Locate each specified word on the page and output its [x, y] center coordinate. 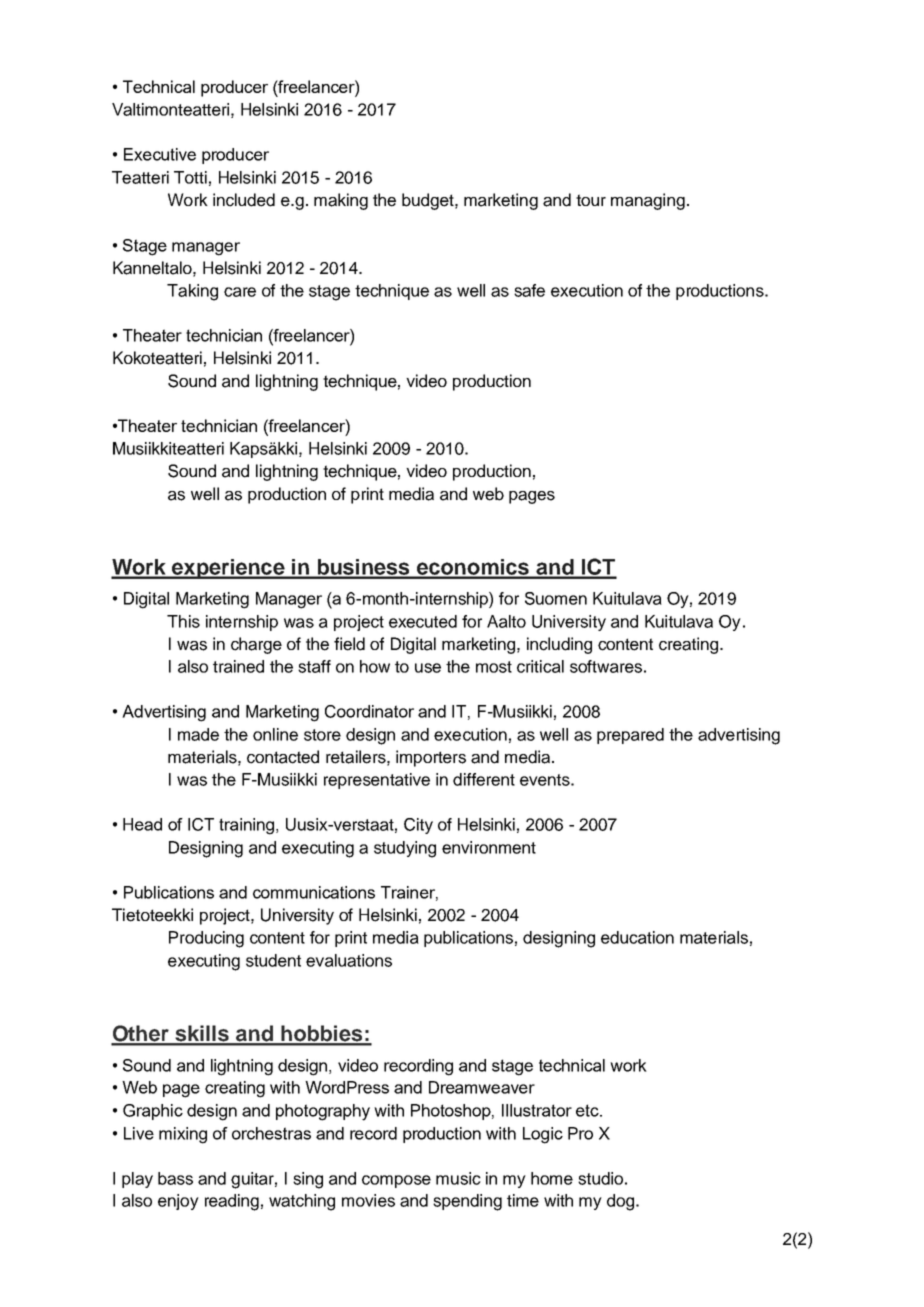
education [637, 937]
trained [238, 666]
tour [591, 200]
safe [529, 290]
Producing [206, 939]
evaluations [349, 960]
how [375, 666]
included [244, 200]
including [559, 645]
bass [175, 1178]
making [341, 201]
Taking [192, 292]
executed [423, 621]
